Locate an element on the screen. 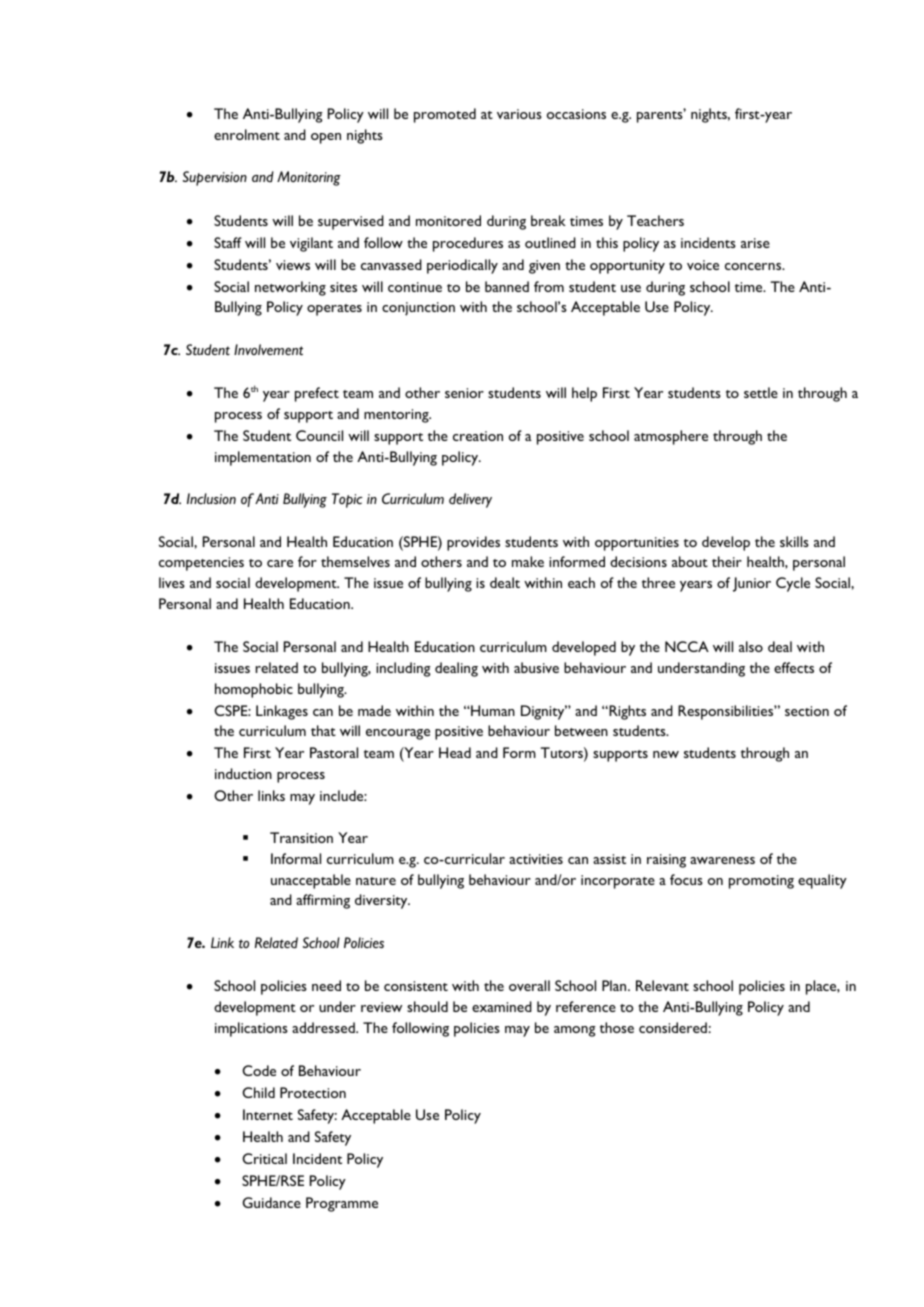  arise is located at coordinates (755, 243).
